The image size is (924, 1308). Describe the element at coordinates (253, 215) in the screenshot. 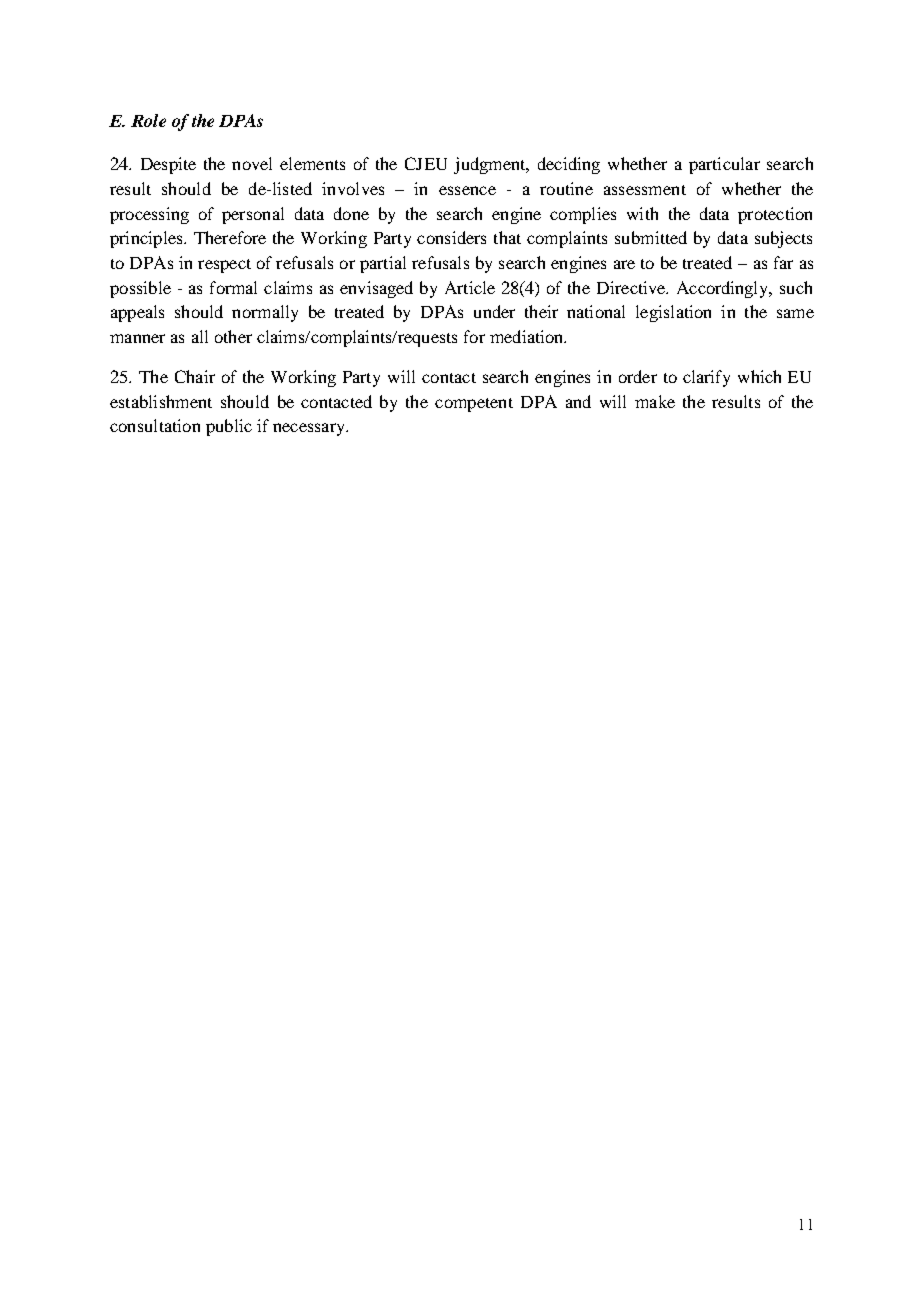

I see `personal` at that location.
